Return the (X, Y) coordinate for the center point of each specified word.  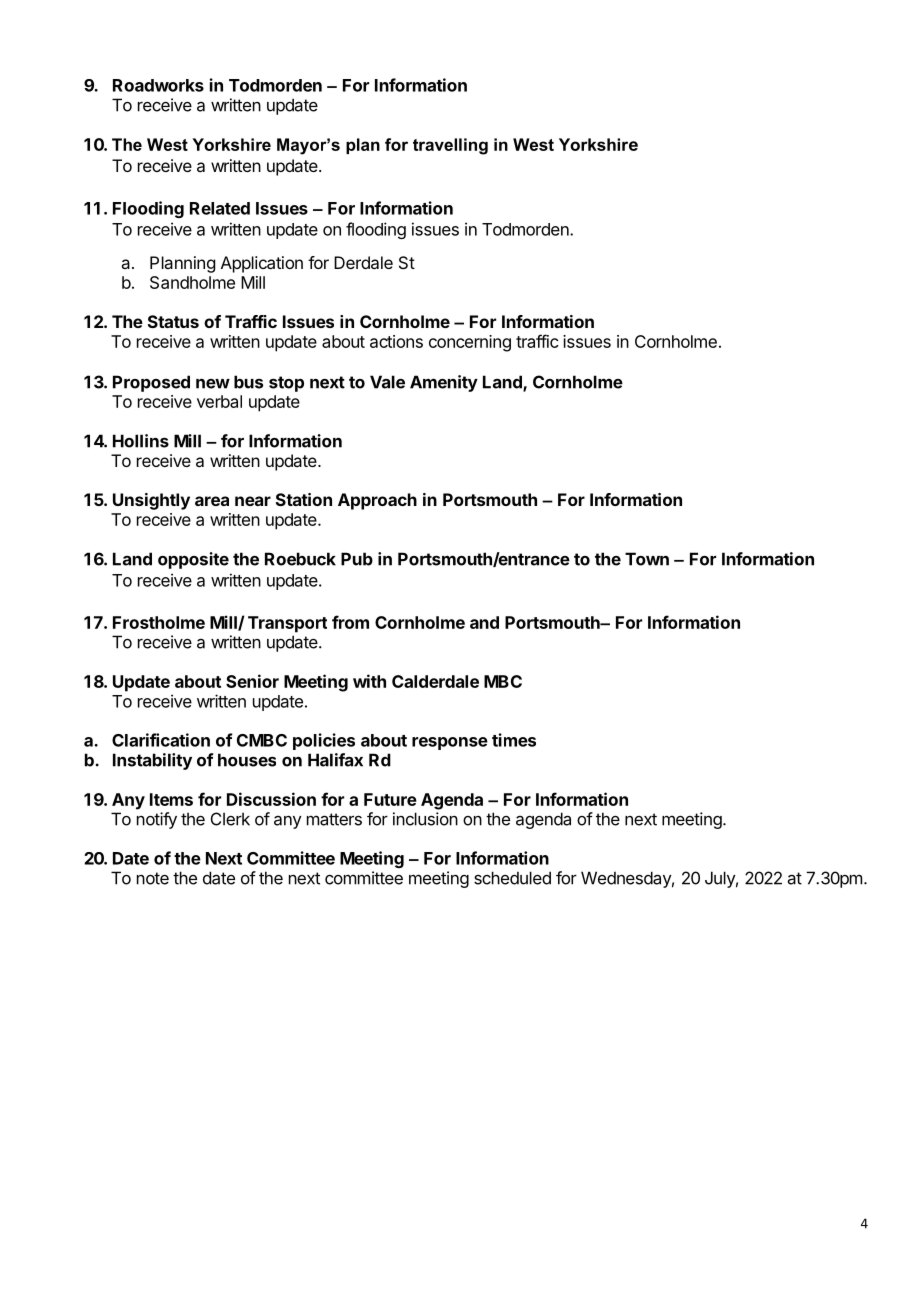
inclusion (425, 819)
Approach (377, 501)
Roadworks (158, 85)
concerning (470, 343)
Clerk (230, 819)
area (212, 501)
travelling (450, 146)
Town (647, 559)
